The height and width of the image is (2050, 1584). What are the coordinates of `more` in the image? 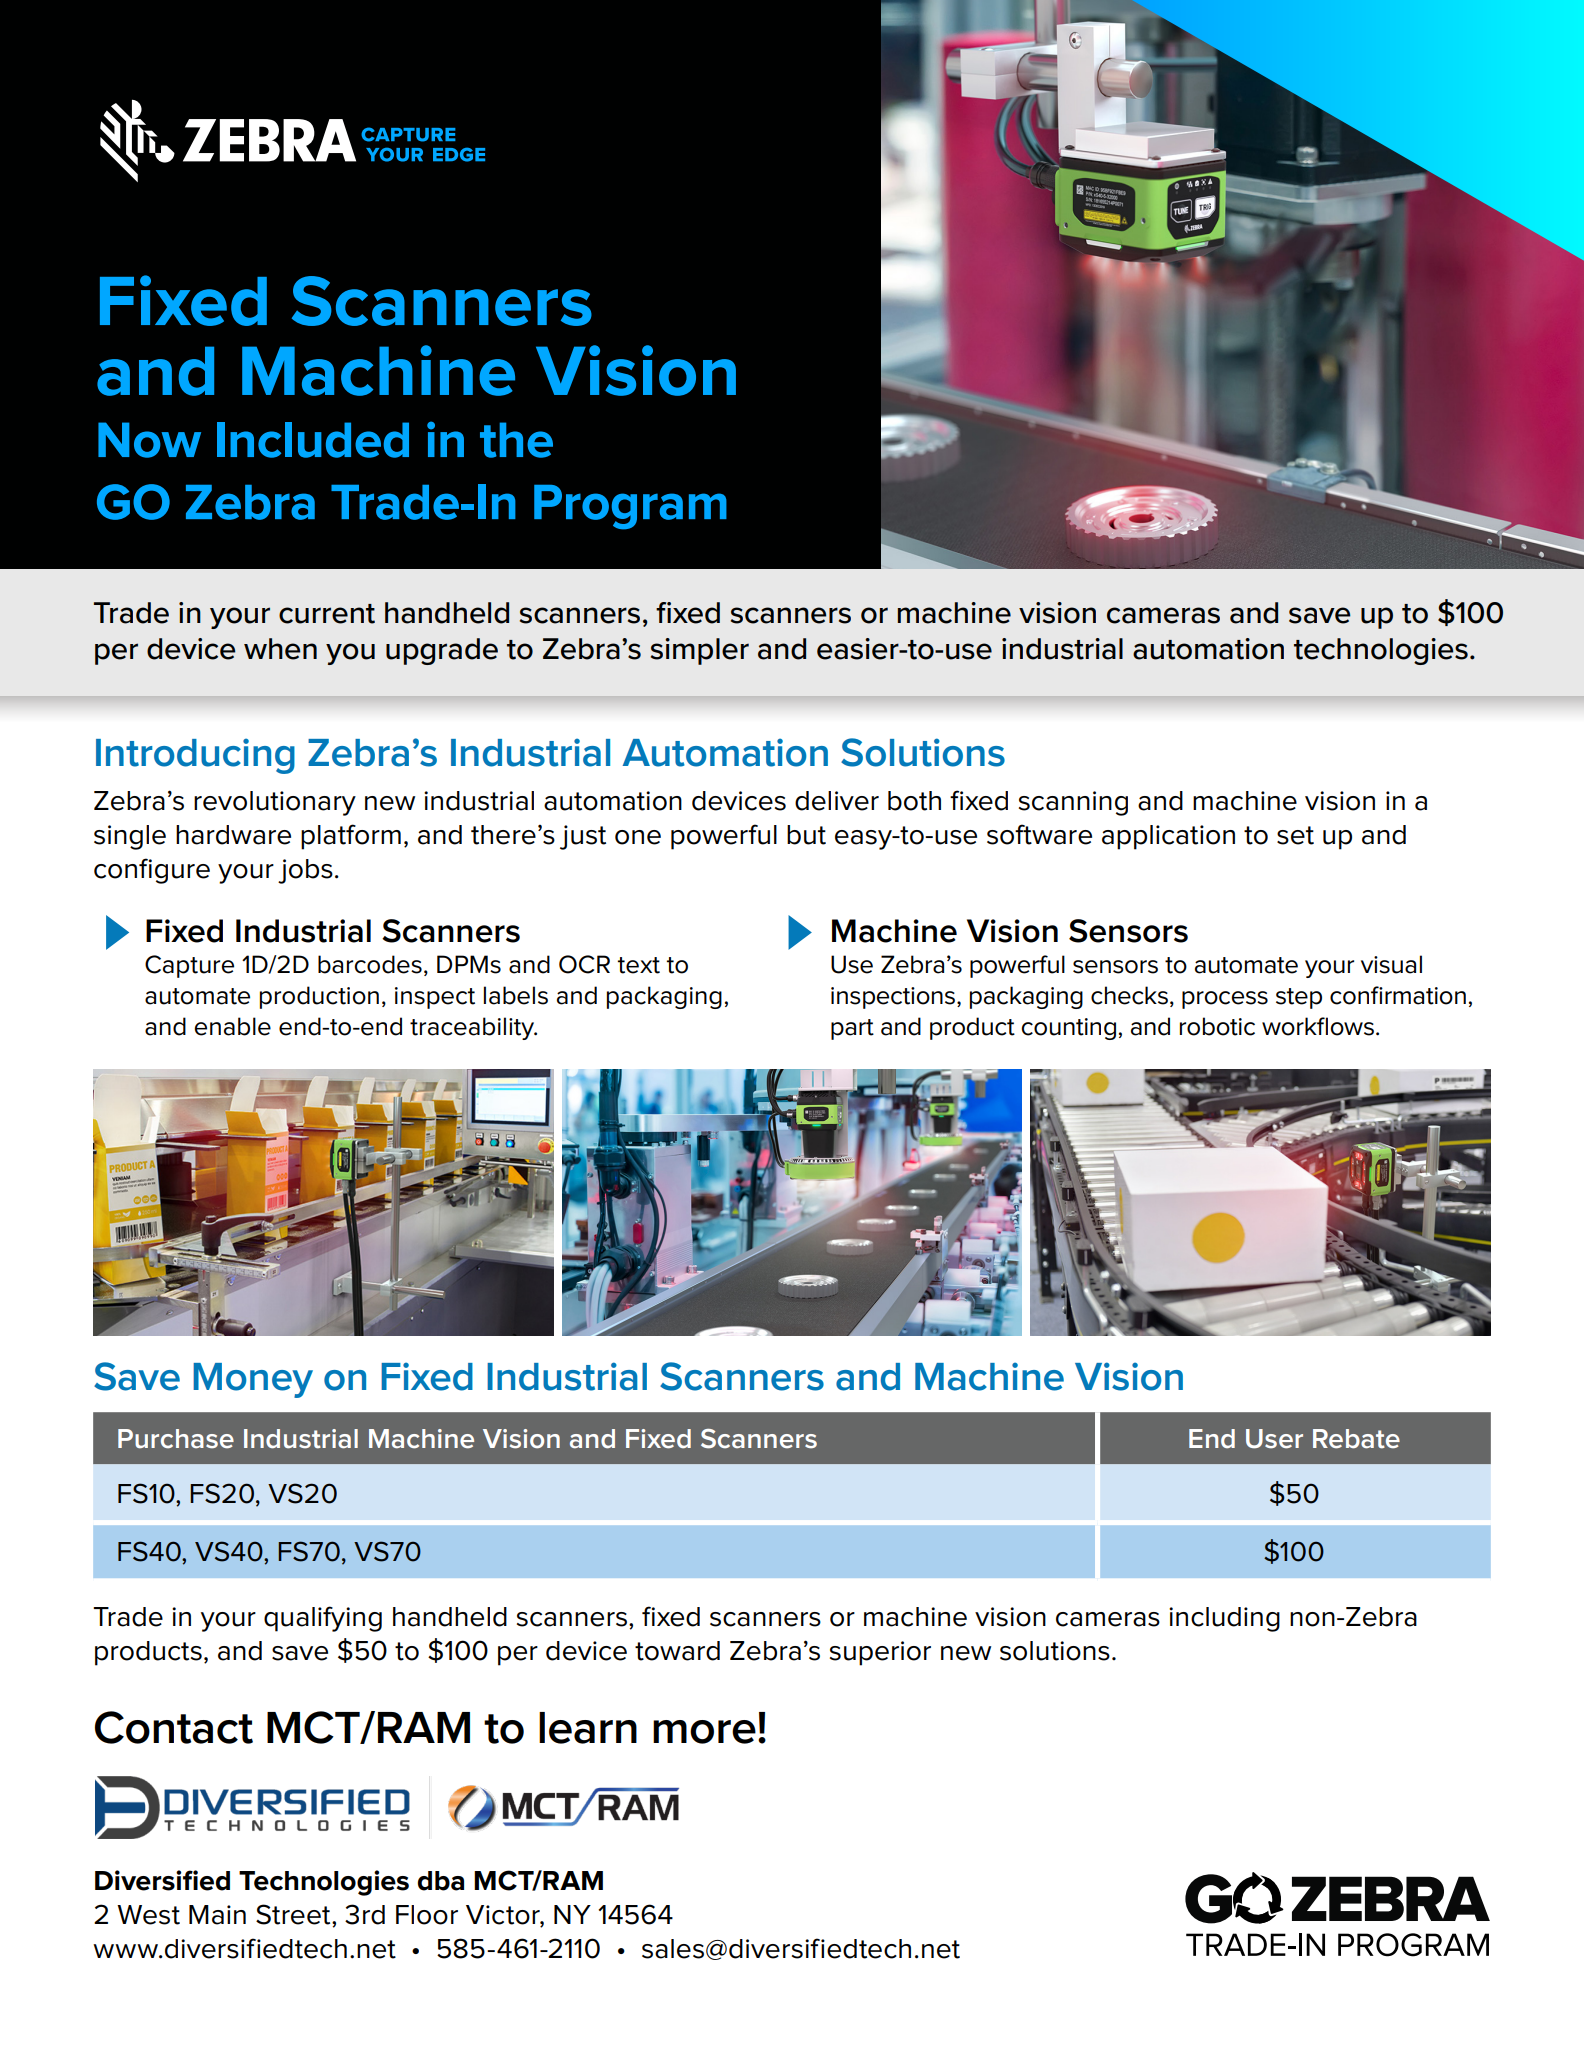 It's located at (704, 1732).
